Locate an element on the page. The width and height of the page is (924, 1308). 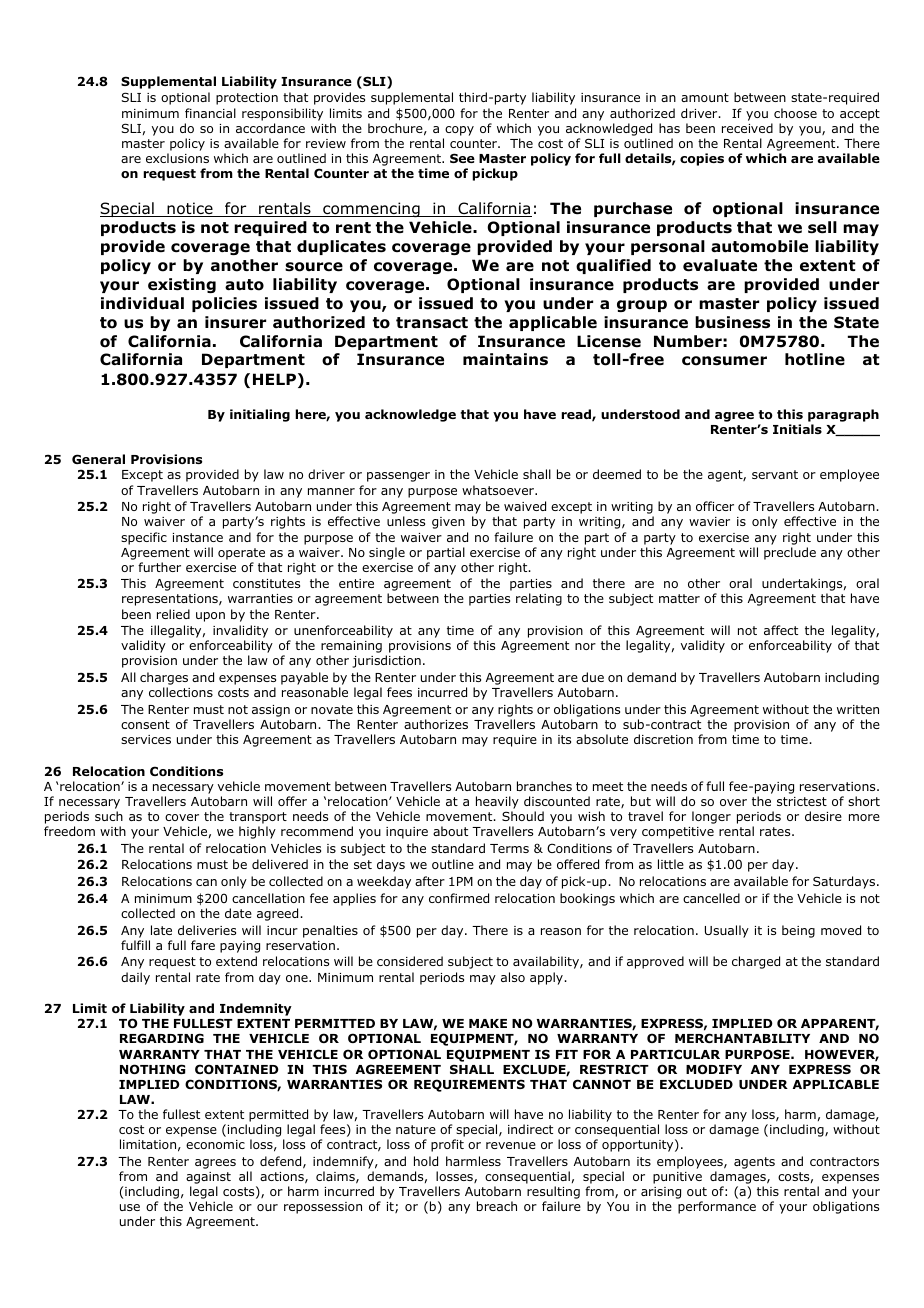
received is located at coordinates (747, 128).
